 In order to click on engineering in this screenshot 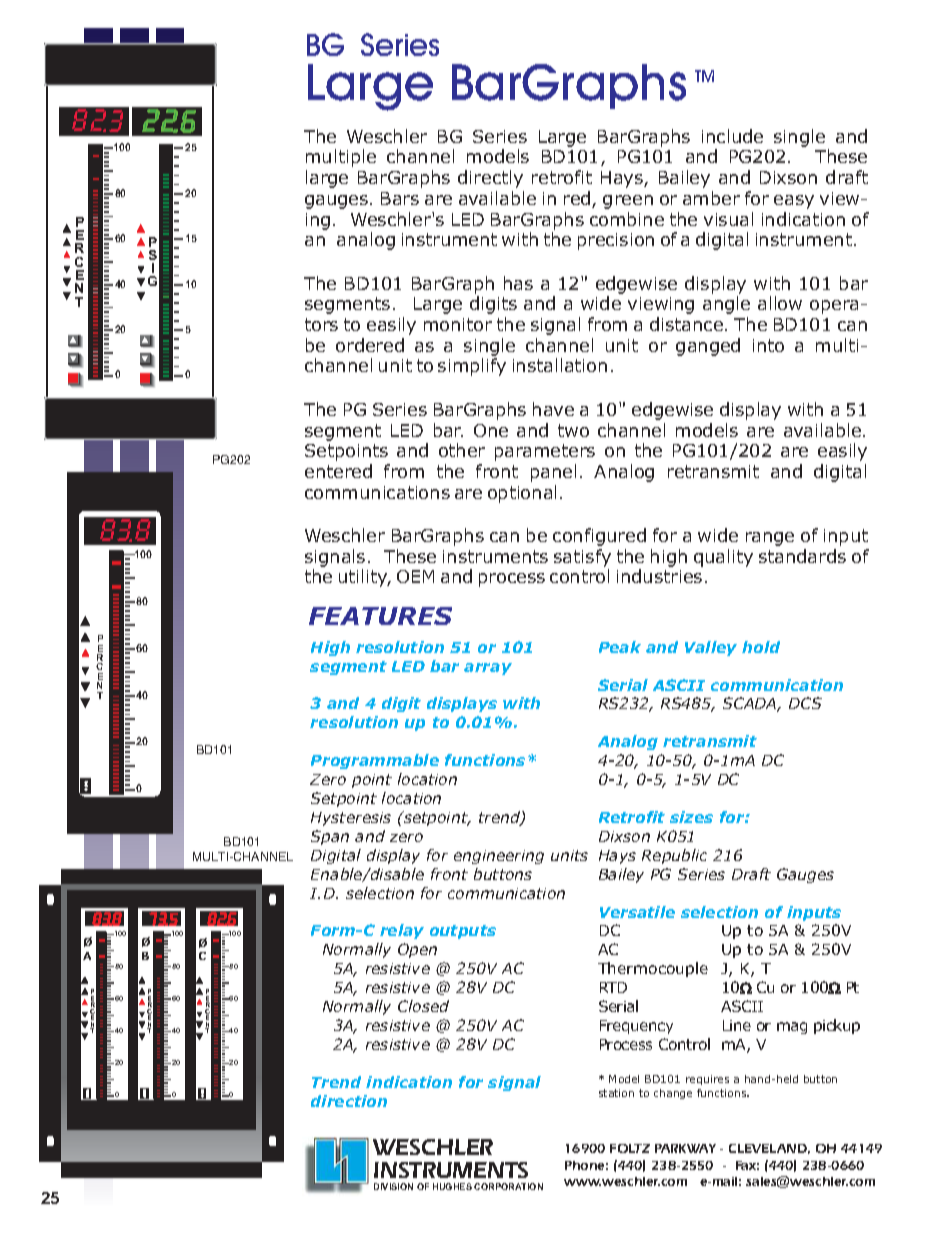, I will do `click(499, 857)`.
